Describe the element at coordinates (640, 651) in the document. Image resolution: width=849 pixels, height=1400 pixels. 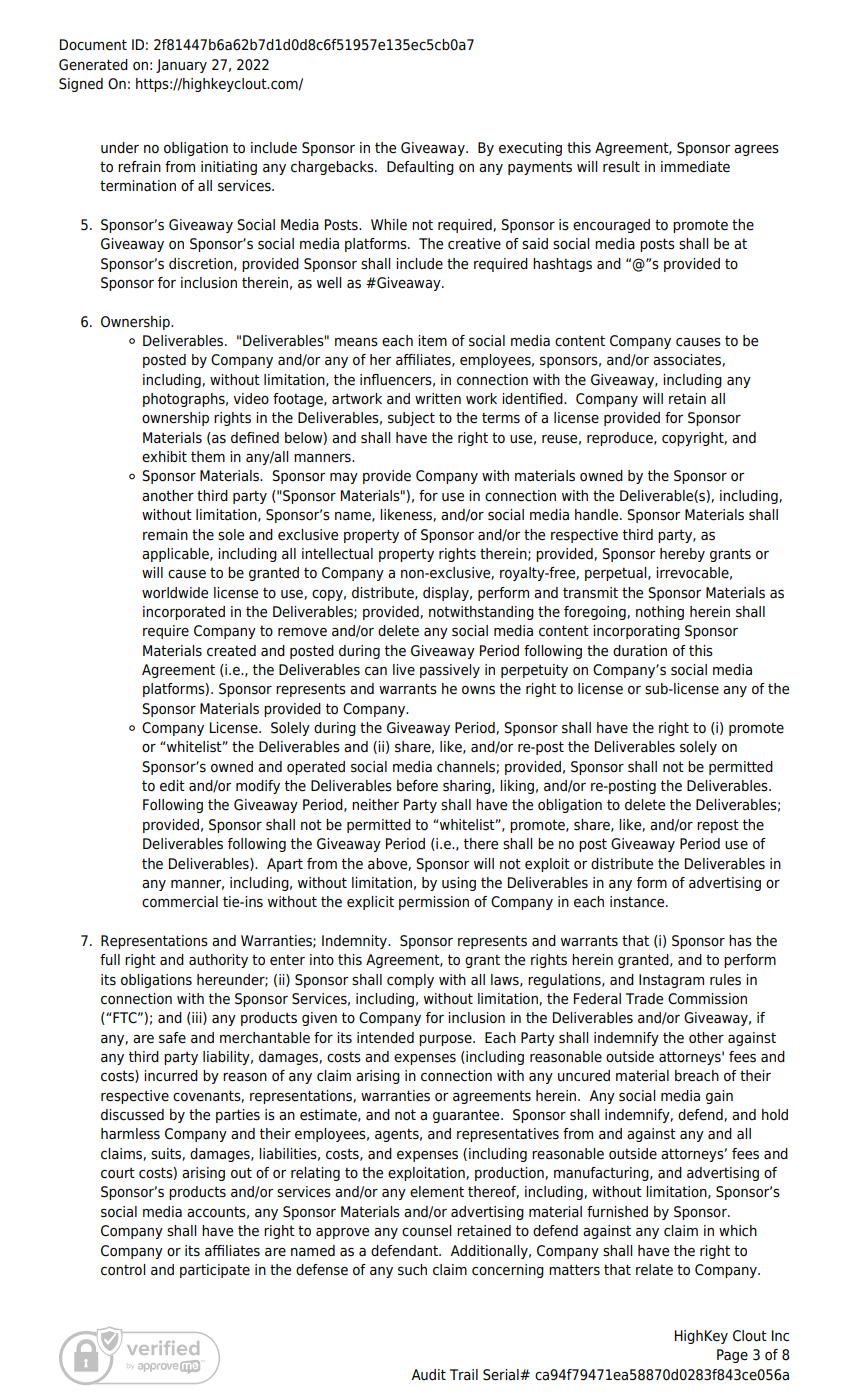
I see `duration` at that location.
